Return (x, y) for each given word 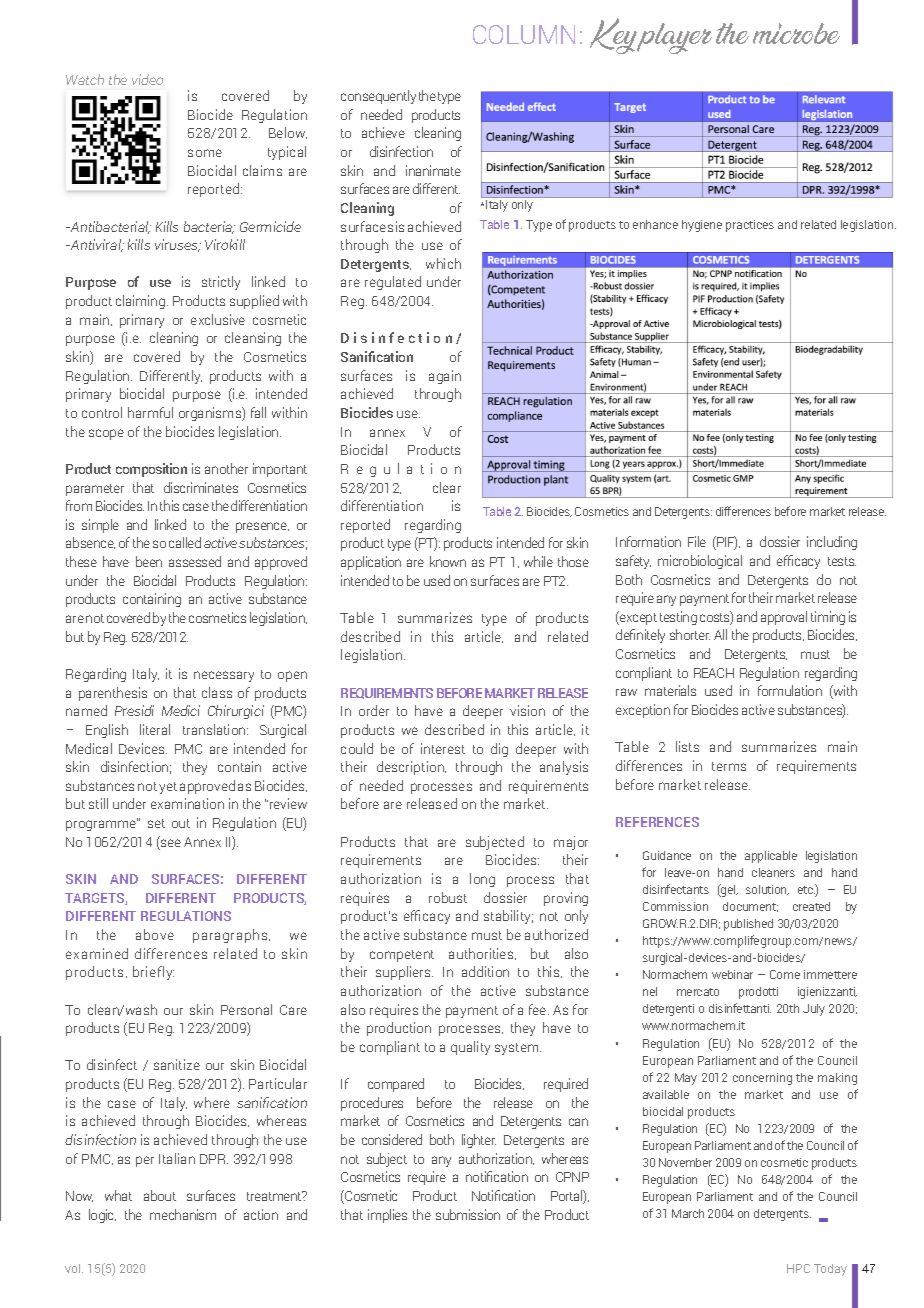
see (170, 844)
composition (151, 470)
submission (468, 1214)
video (147, 79)
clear (447, 487)
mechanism (183, 1214)
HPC (798, 1268)
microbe (796, 33)
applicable (771, 857)
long (482, 880)
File (697, 541)
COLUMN (524, 34)
